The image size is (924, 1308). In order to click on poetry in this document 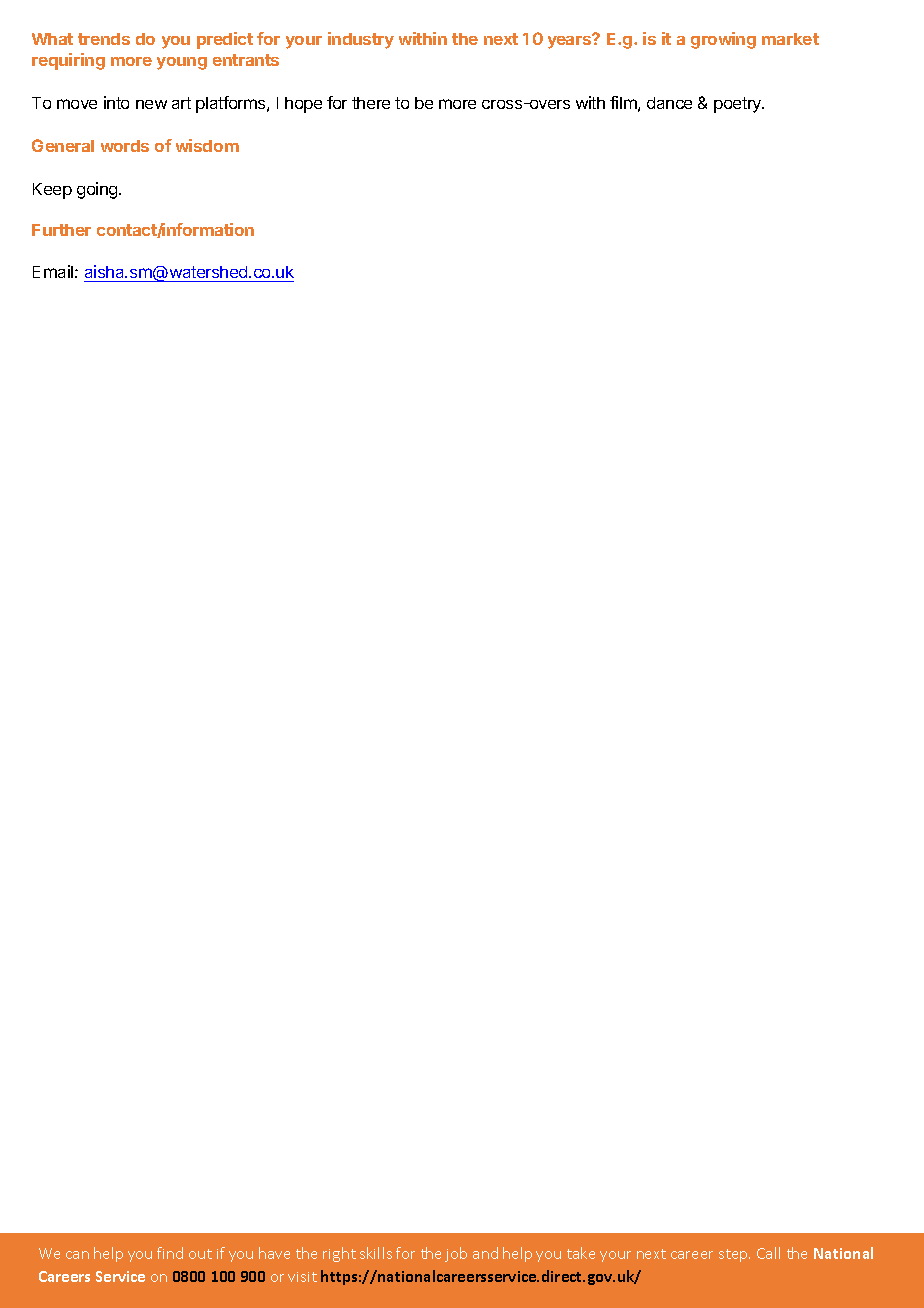, I will do `click(739, 105)`.
